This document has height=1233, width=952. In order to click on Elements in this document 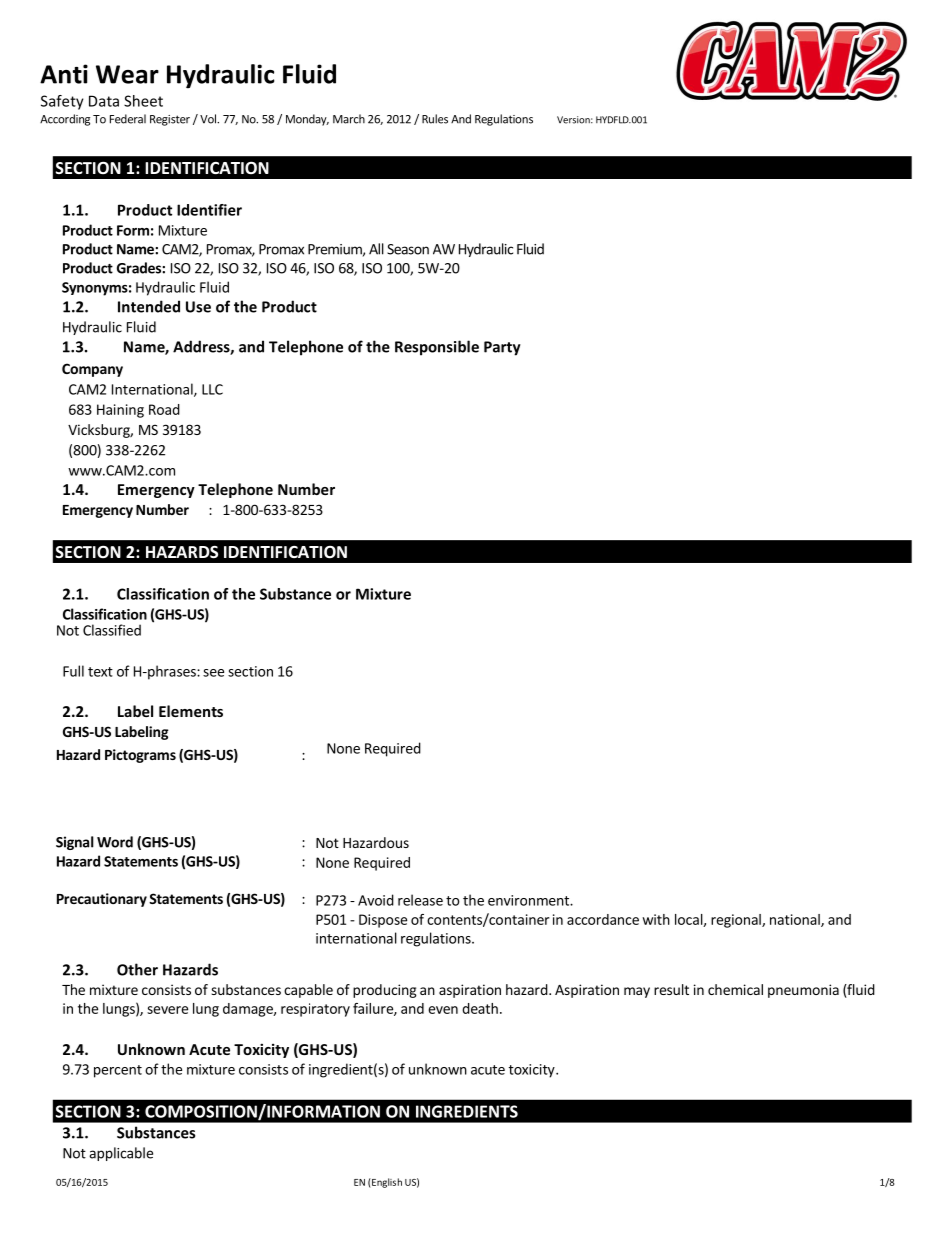, I will do `click(191, 711)`.
